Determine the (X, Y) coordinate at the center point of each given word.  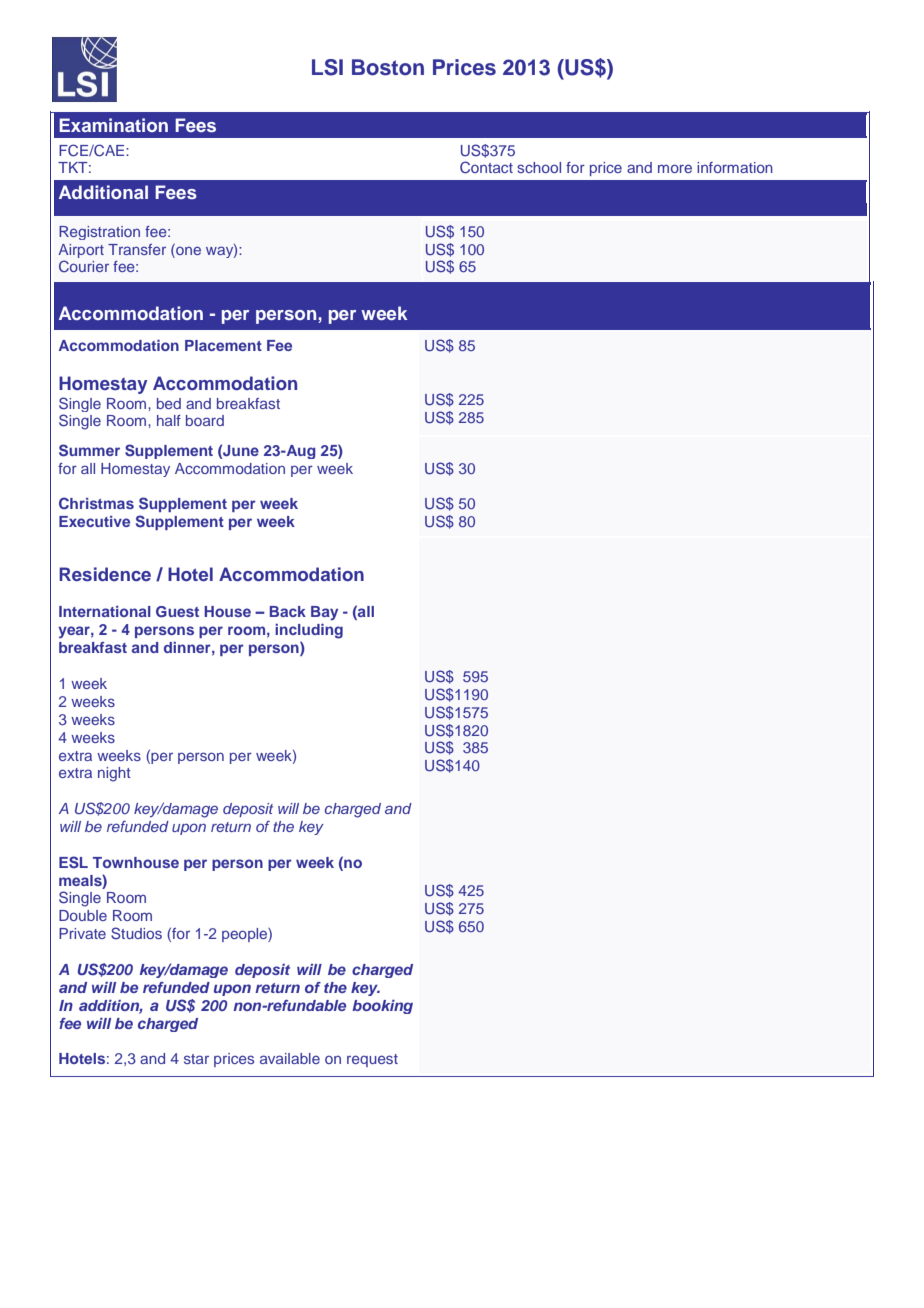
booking (382, 1007)
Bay (324, 613)
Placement (223, 345)
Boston (388, 67)
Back (288, 611)
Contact (486, 167)
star (196, 1059)
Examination (113, 125)
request (372, 1060)
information (735, 167)
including (309, 631)
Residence (105, 574)
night (114, 774)
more (675, 168)
